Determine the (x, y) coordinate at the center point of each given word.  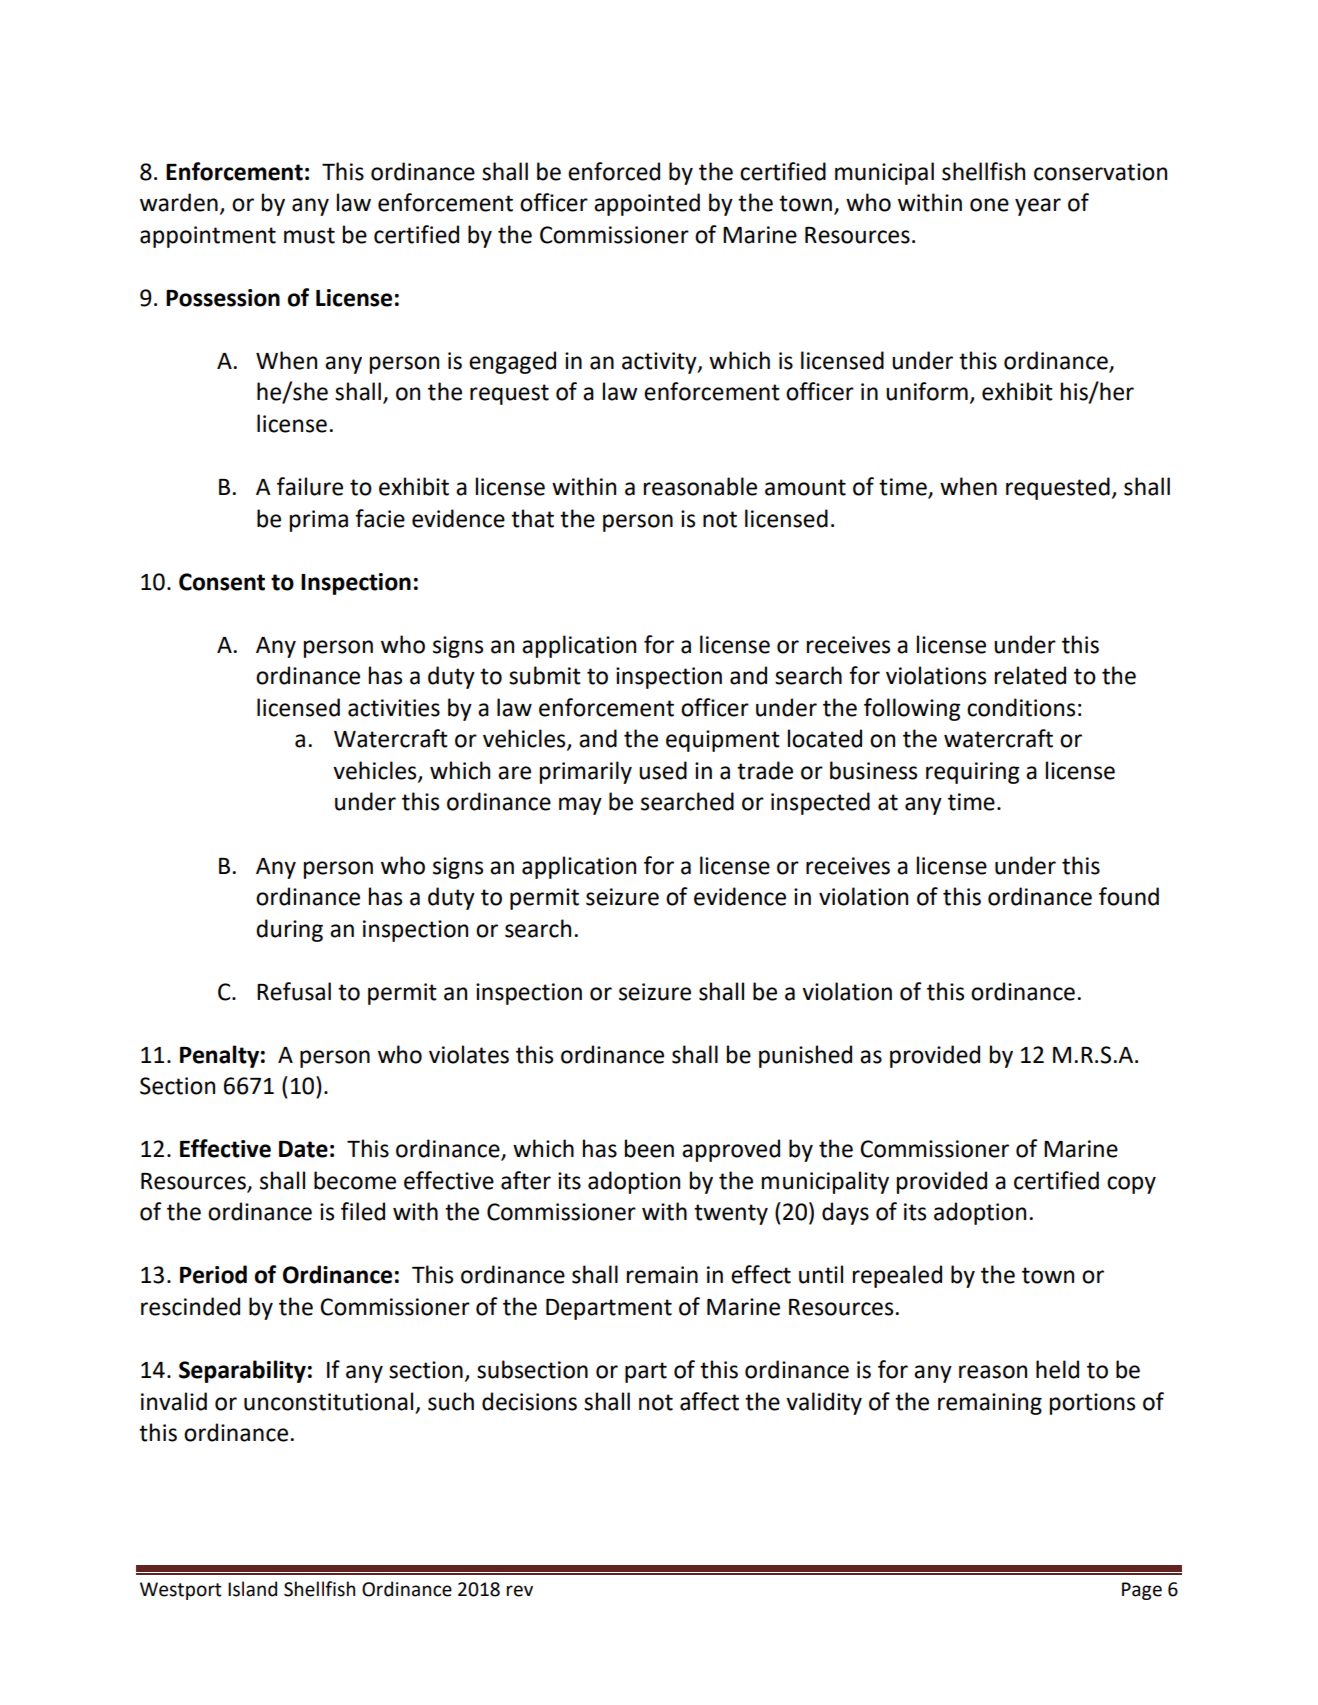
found (1129, 896)
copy (1131, 1185)
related (1030, 675)
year (1038, 207)
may (580, 806)
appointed (647, 204)
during (289, 930)
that (532, 518)
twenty (731, 1214)
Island (252, 1589)
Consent (222, 582)
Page (1142, 1591)
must (309, 235)
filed (363, 1211)
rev (520, 1591)
